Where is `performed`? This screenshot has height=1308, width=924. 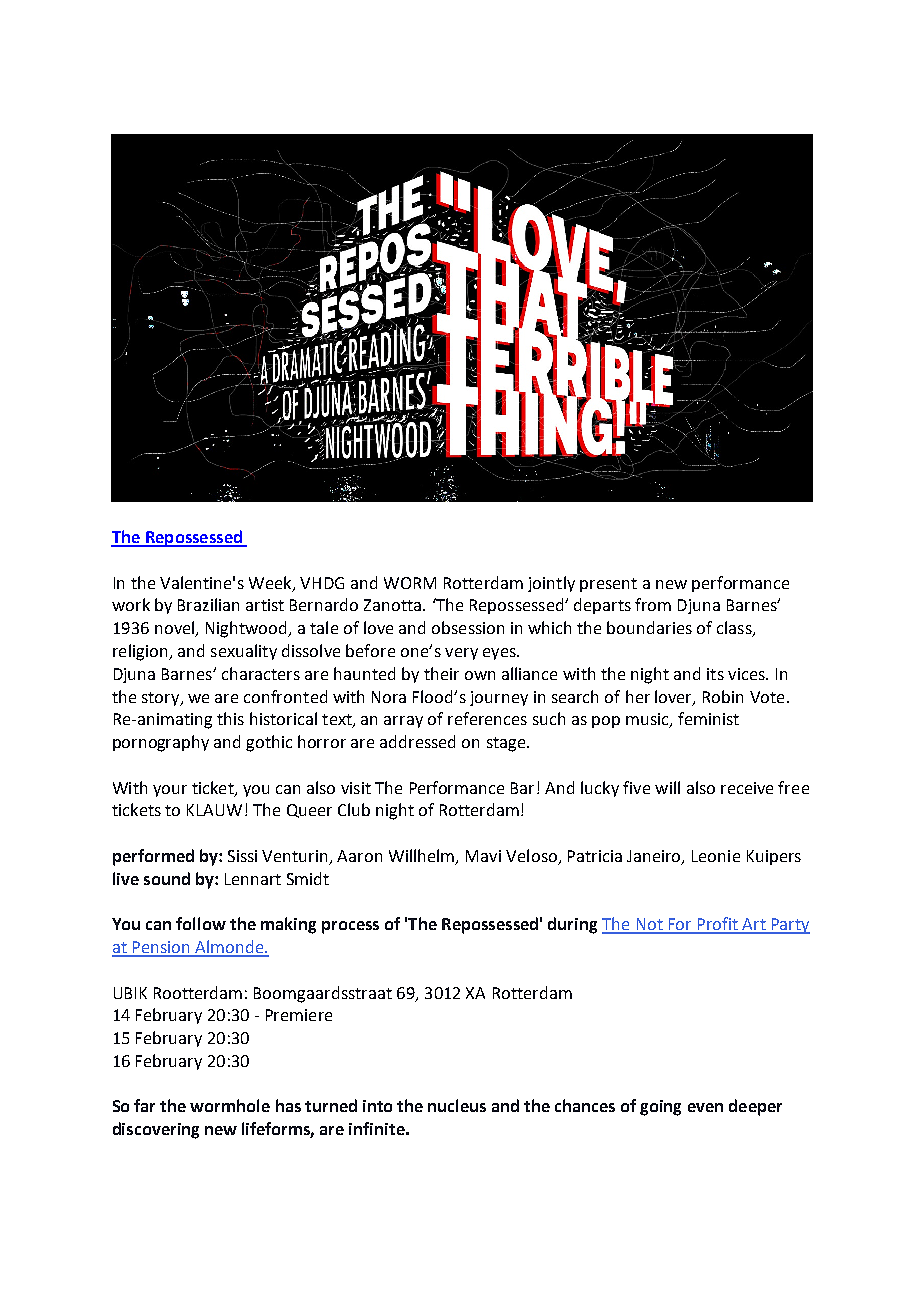 performed is located at coordinates (153, 857).
